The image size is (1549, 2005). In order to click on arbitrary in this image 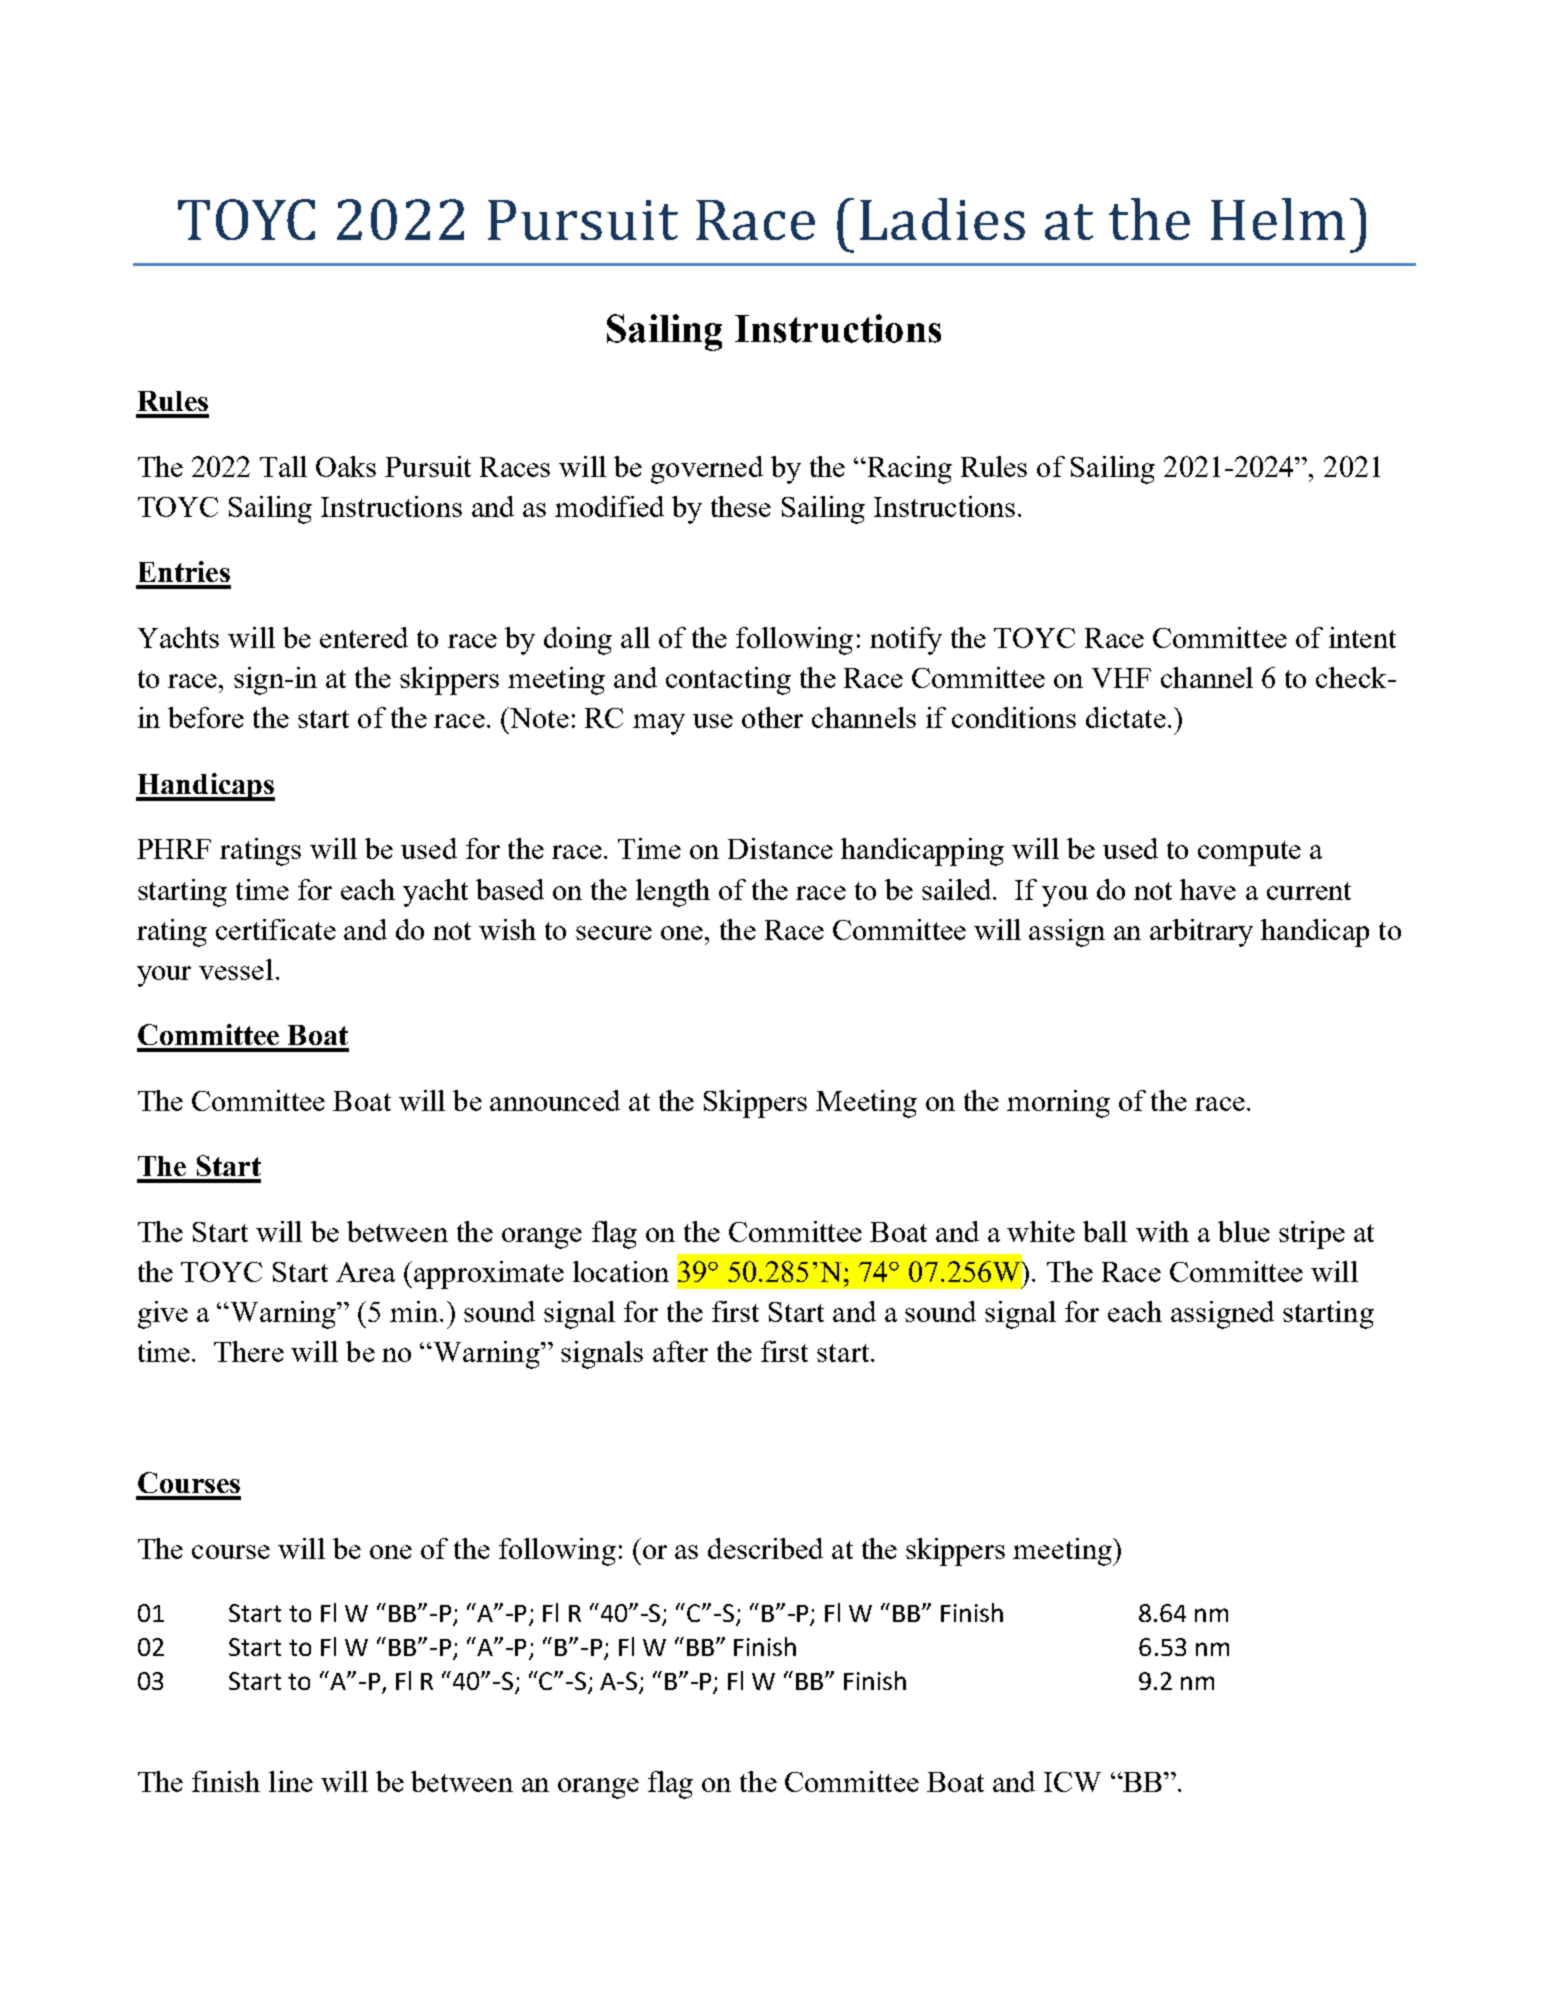, I will do `click(1201, 933)`.
